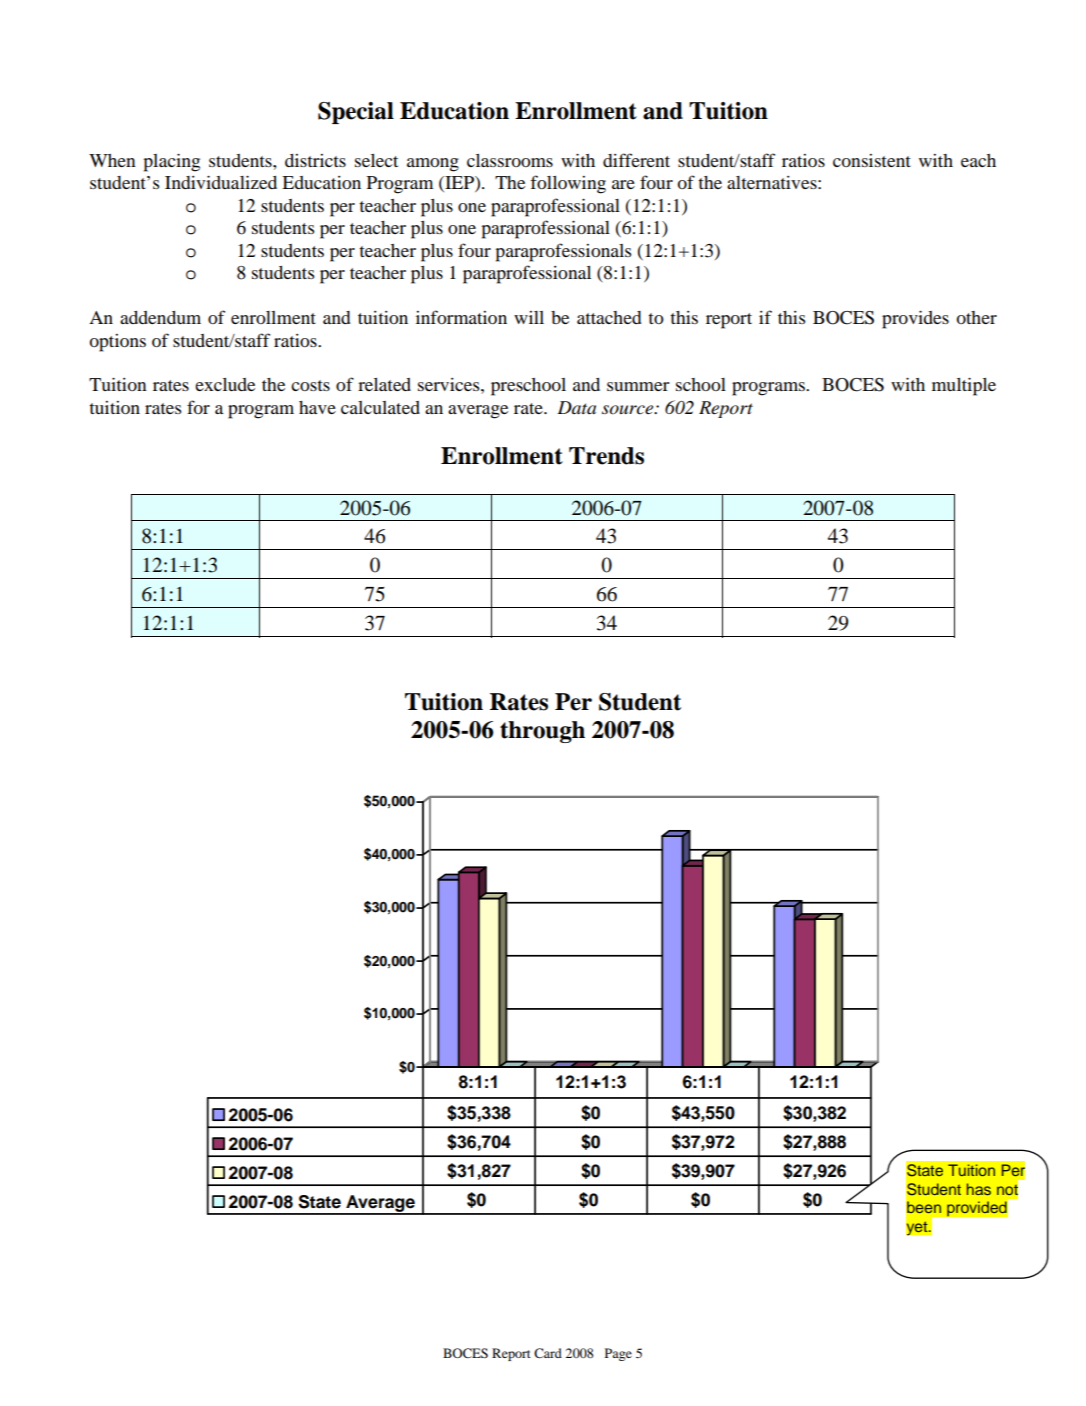 The height and width of the page is (1406, 1086). Describe the element at coordinates (510, 160) in the page. I see `classrooms` at that location.
